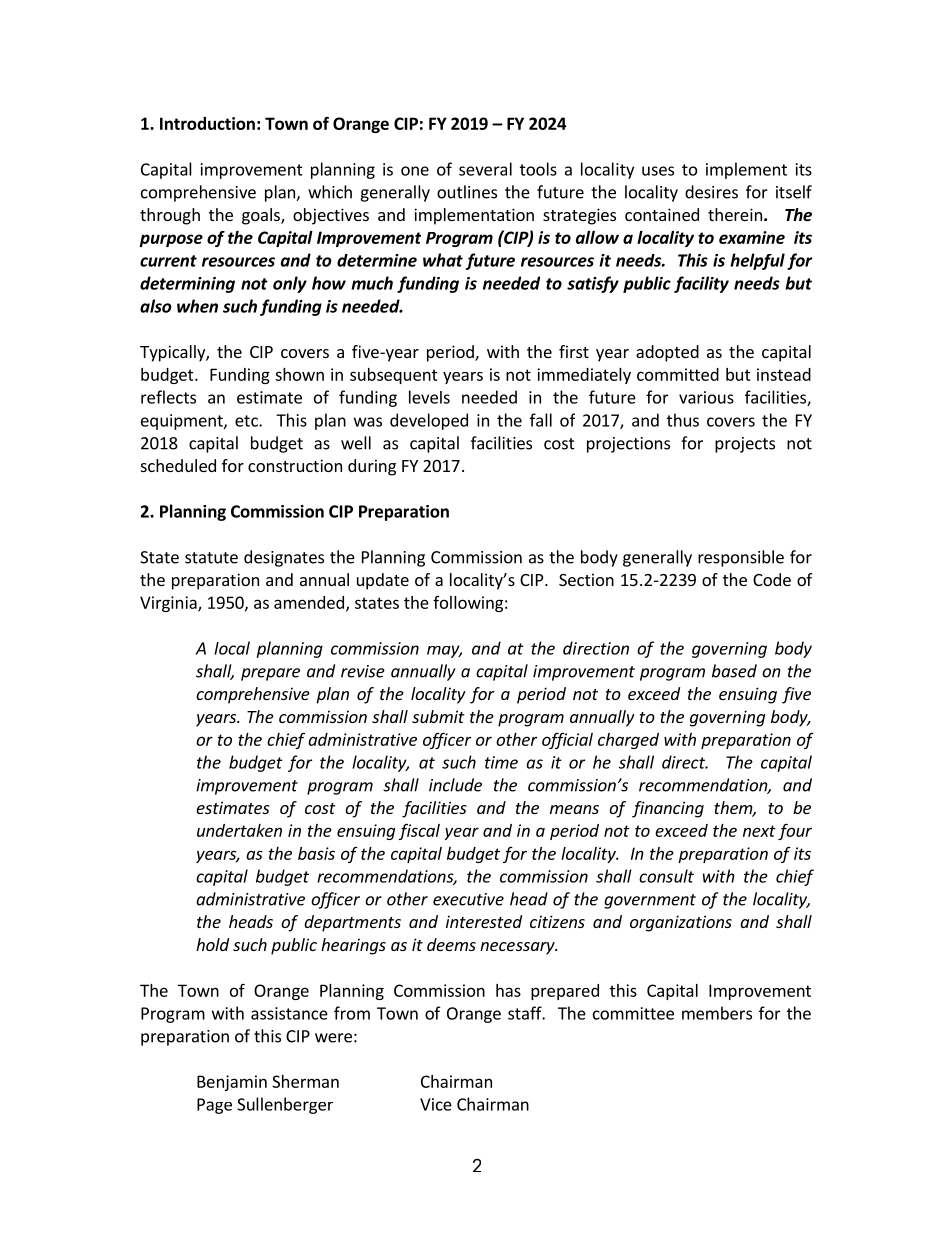  What do you see at coordinates (436, 1104) in the image?
I see `Vice` at bounding box center [436, 1104].
